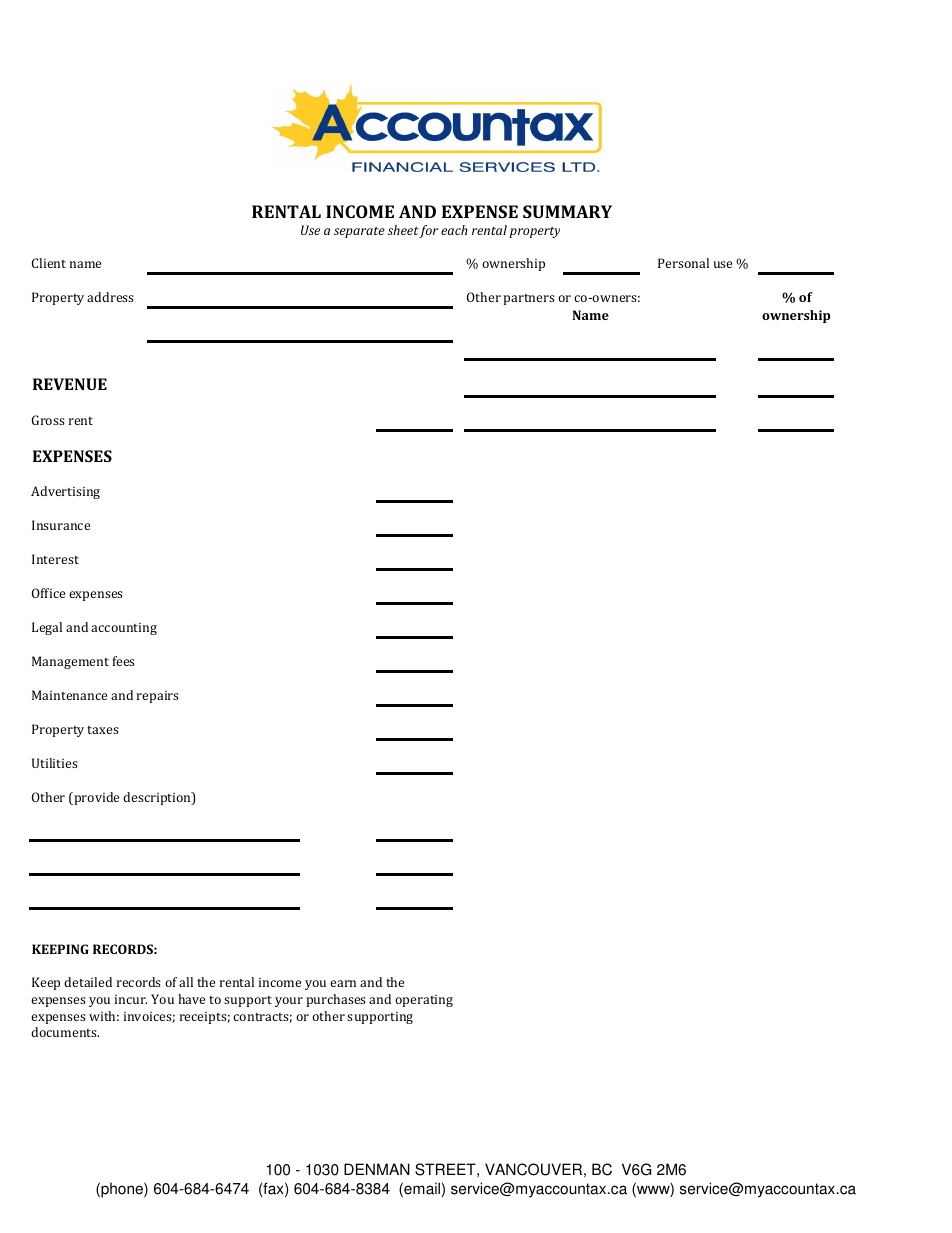  I want to click on fees, so click(124, 661).
